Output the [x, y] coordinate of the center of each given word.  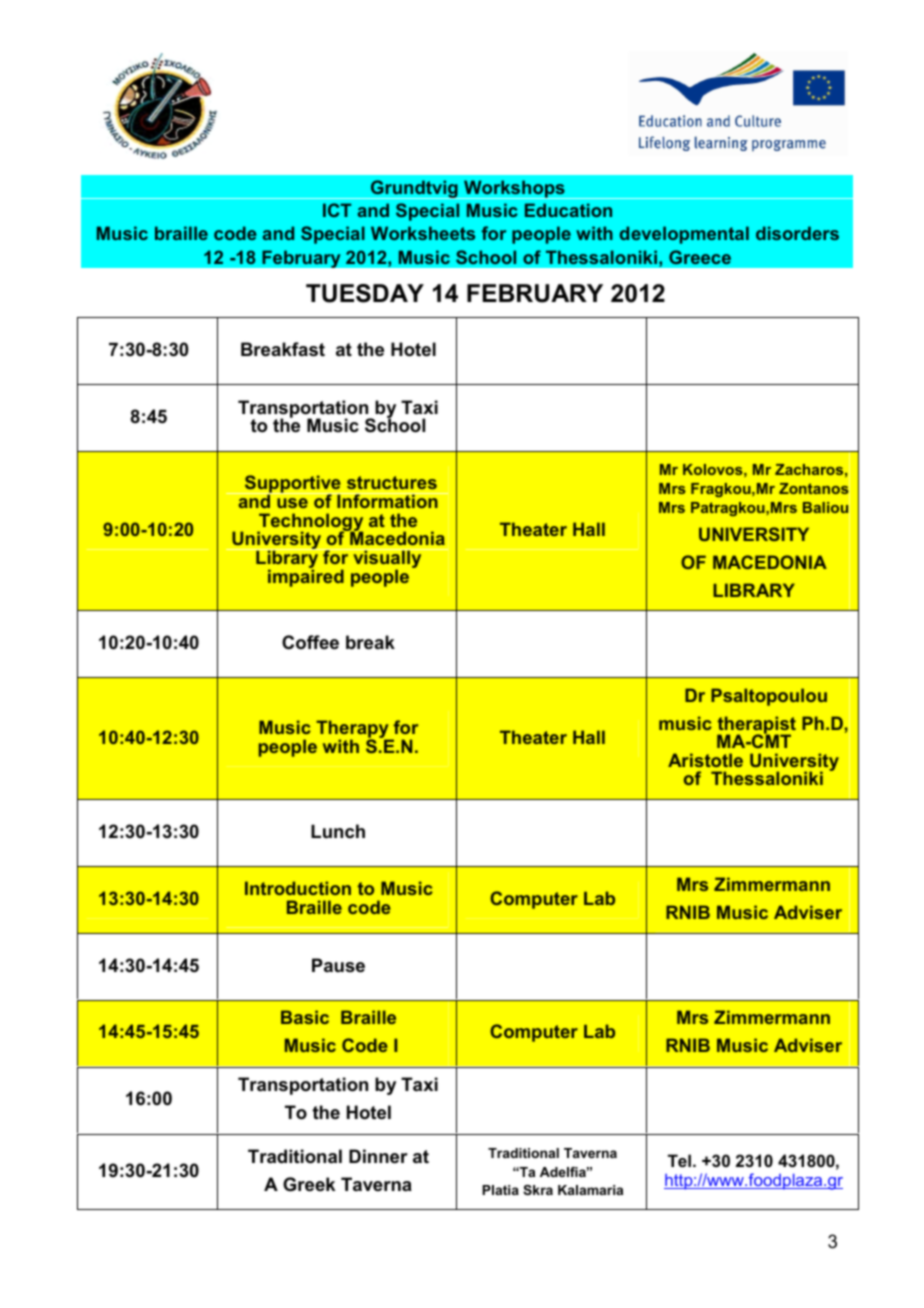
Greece [700, 257]
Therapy [353, 730]
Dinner [378, 1156]
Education [568, 210]
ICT [337, 210]
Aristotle [705, 760]
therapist [756, 726]
